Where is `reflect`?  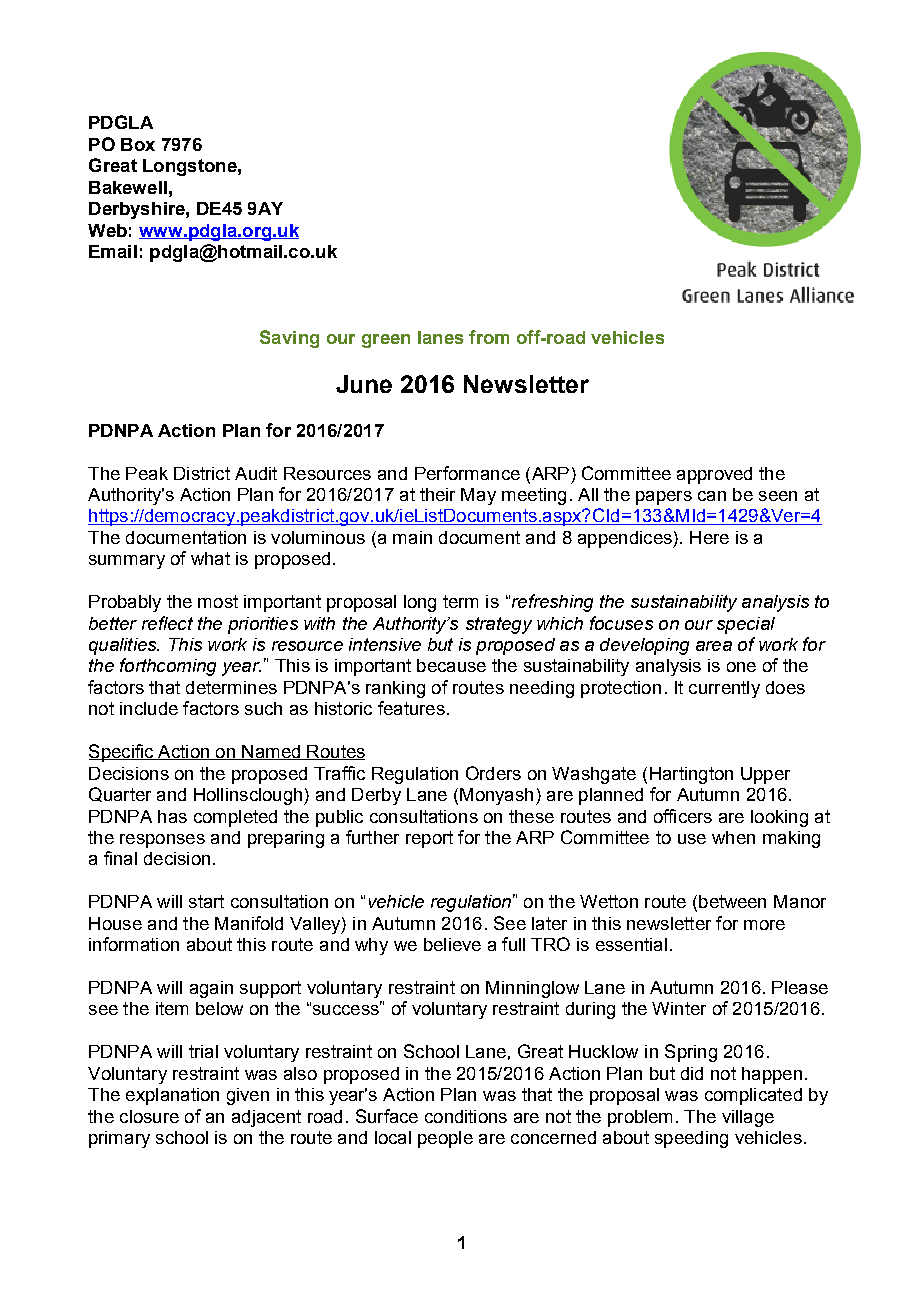 reflect is located at coordinates (167, 623).
